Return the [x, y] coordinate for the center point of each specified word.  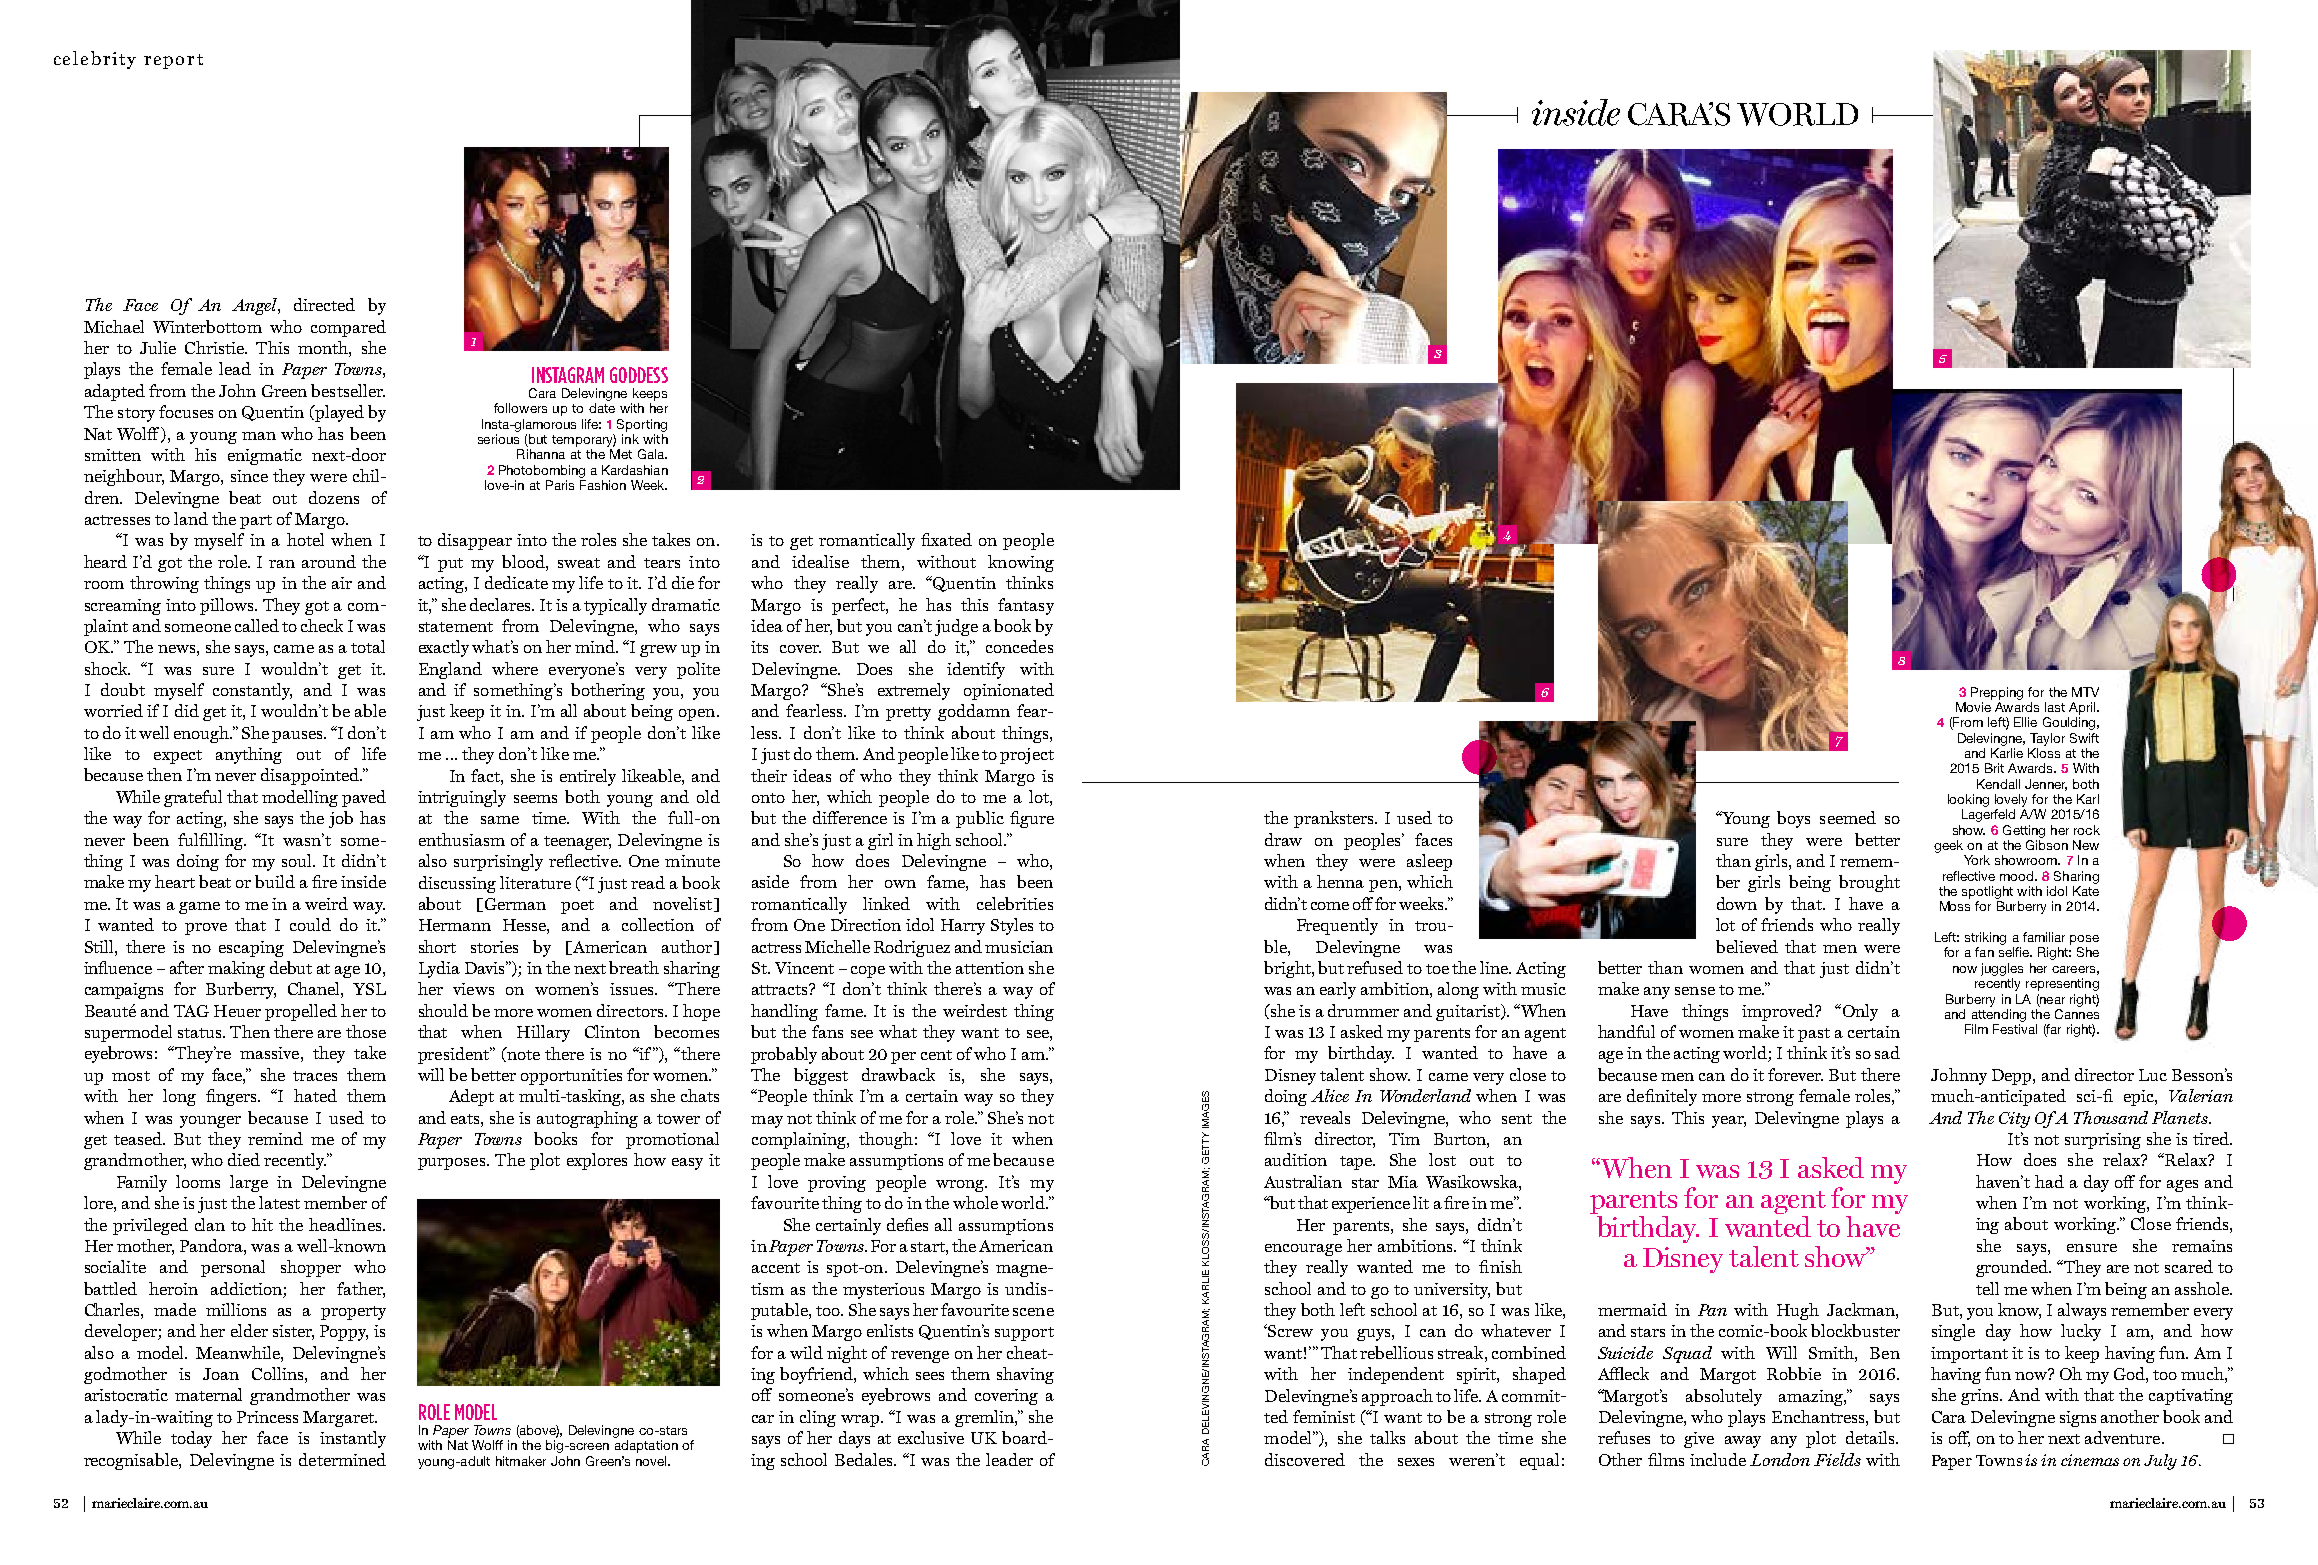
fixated [946, 539]
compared [348, 328]
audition [1296, 1159]
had [2049, 1181]
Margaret [339, 1419]
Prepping [1997, 693]
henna [1340, 881]
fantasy [1026, 606]
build [275, 881]
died [244, 1159]
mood [2018, 876]
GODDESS [639, 375]
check [322, 625]
